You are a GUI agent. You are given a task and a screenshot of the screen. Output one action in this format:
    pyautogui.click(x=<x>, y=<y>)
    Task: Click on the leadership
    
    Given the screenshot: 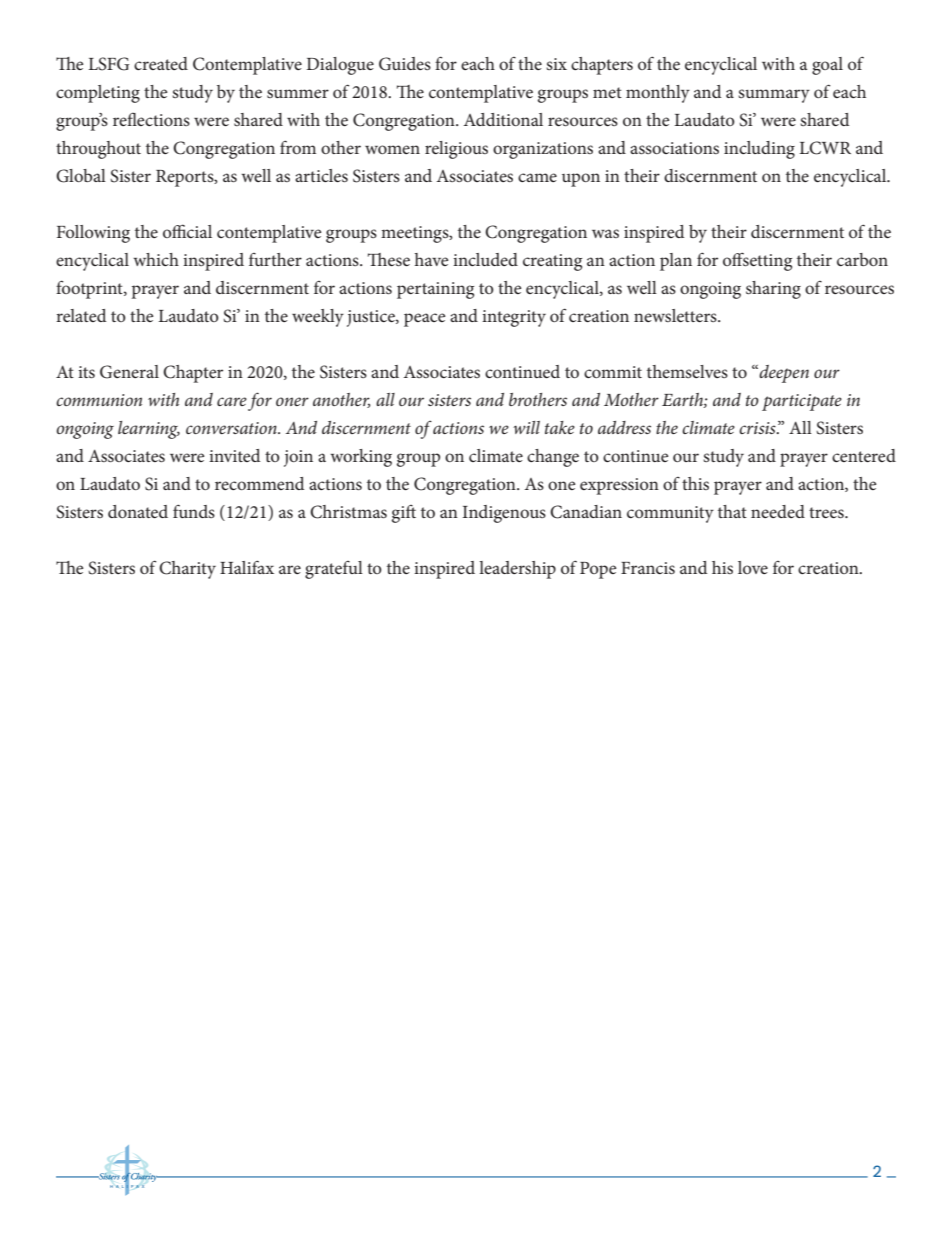 What is the action you would take?
    pyautogui.click(x=517, y=570)
